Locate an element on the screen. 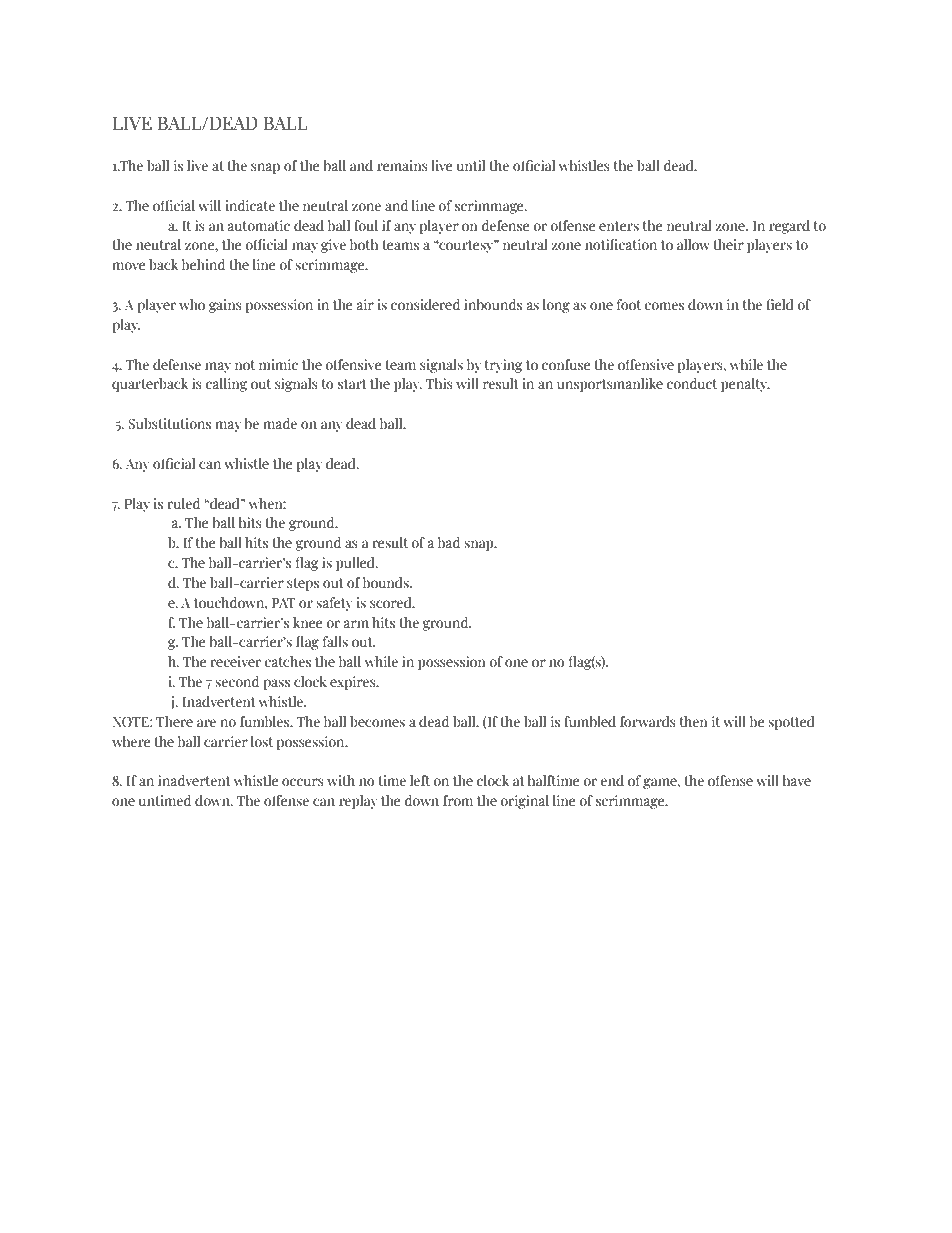 This screenshot has height=1233, width=952. receiver is located at coordinates (235, 661).
